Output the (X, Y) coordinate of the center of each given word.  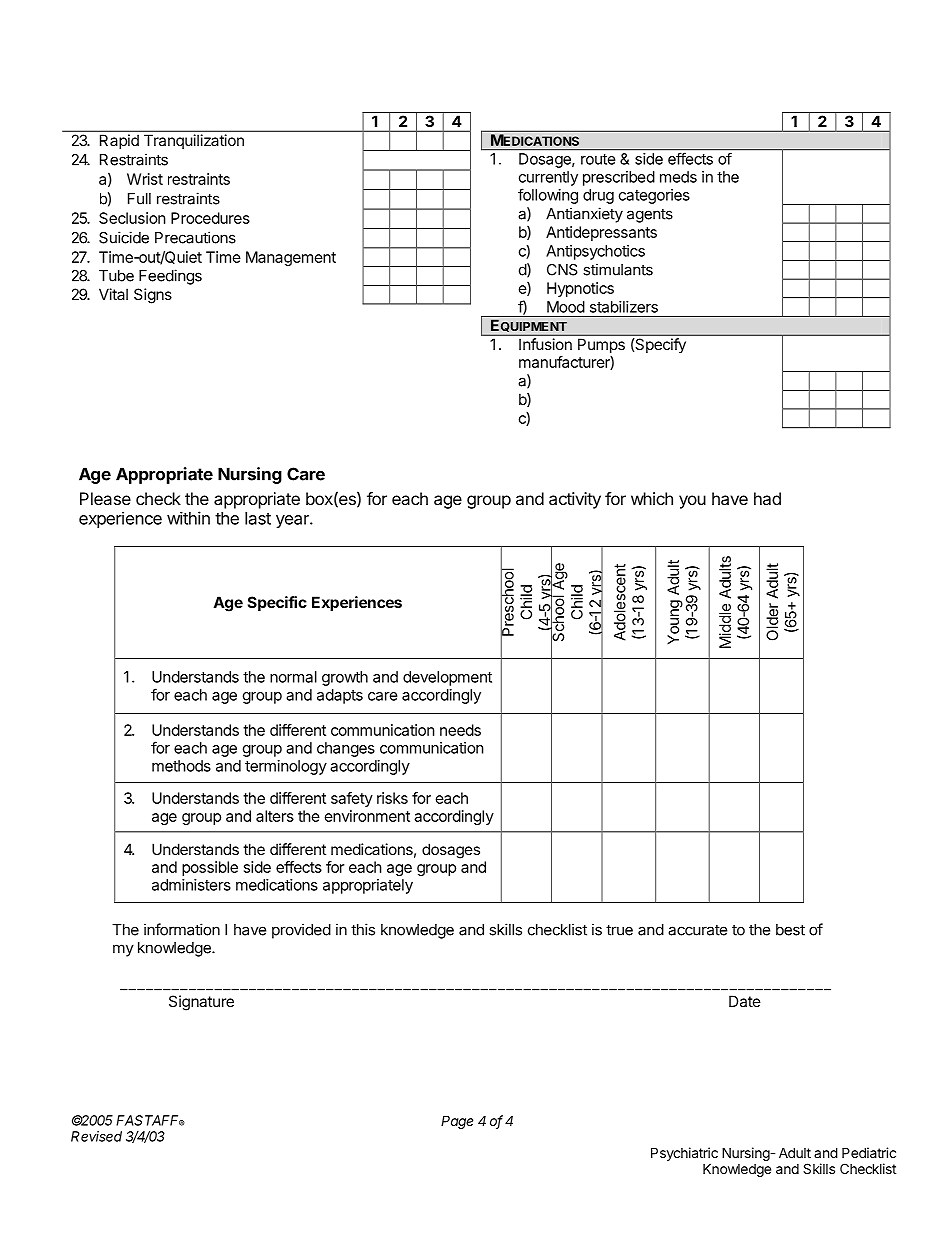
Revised (96, 1136)
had (767, 498)
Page (457, 1122)
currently (548, 178)
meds (678, 177)
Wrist (145, 179)
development (447, 678)
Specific (277, 603)
